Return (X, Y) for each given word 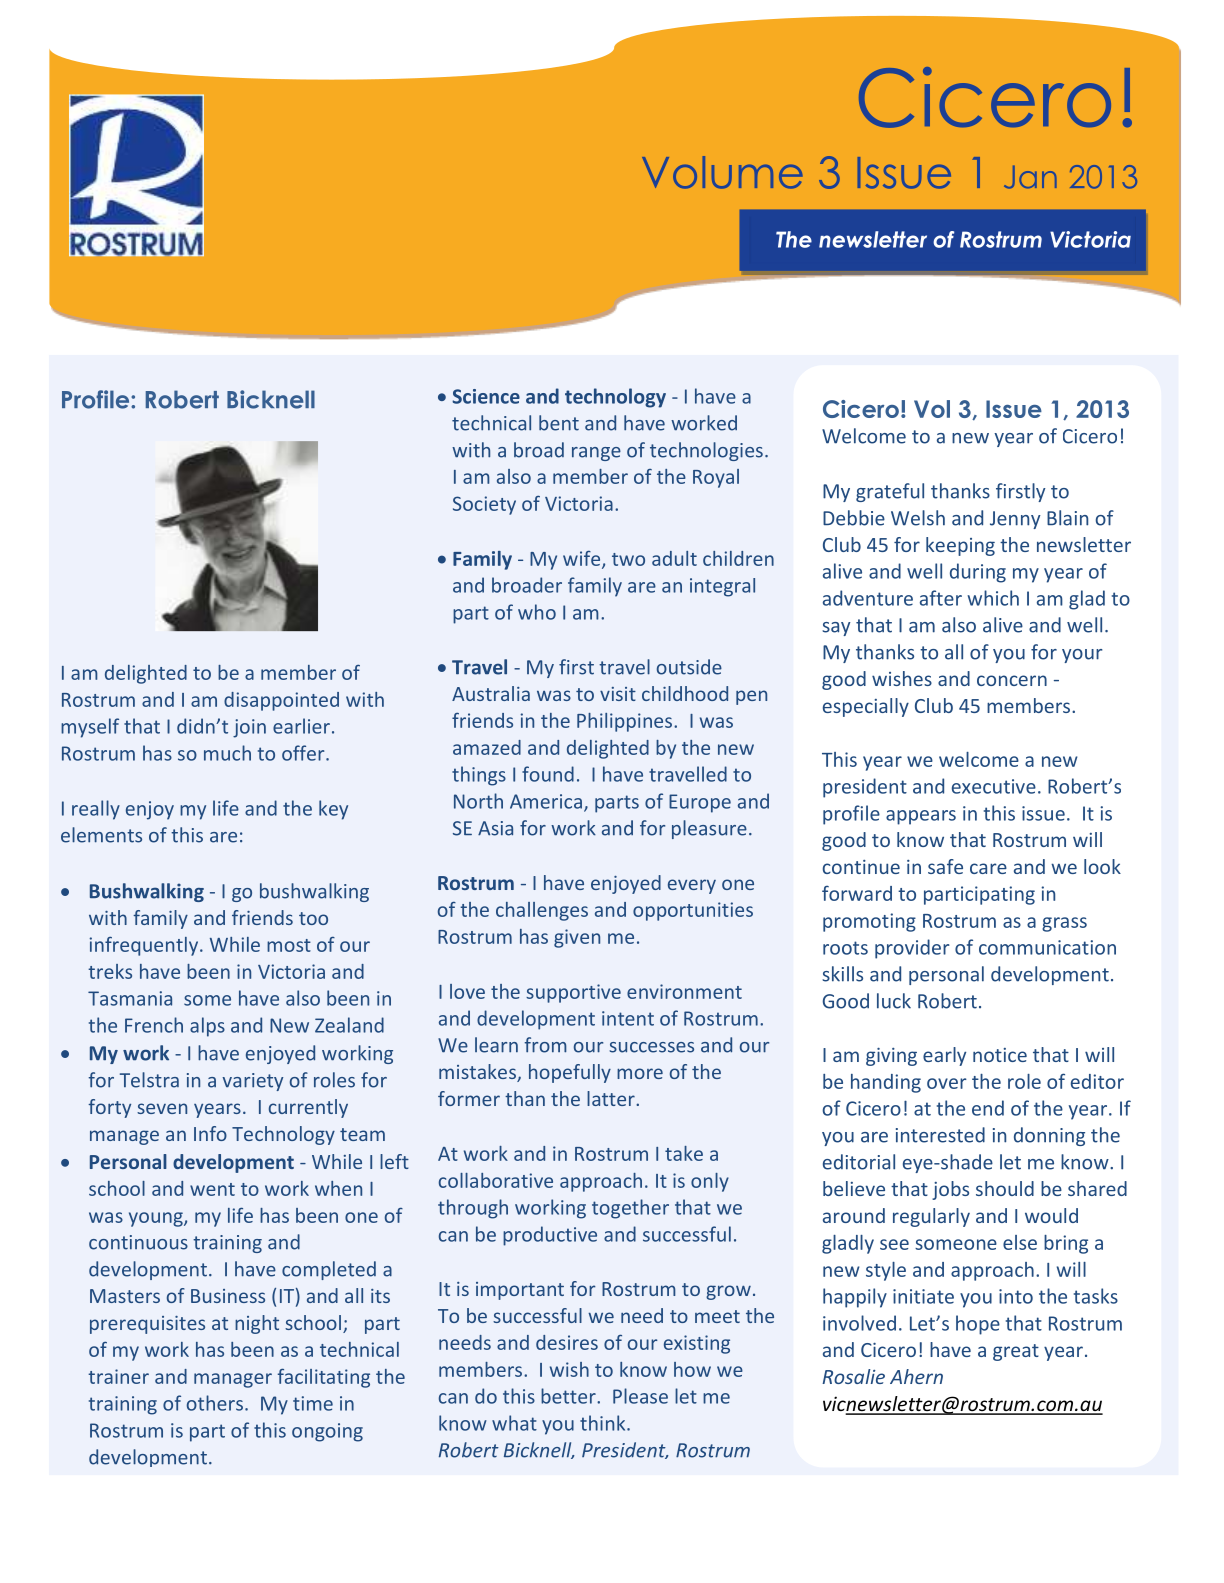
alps (207, 1027)
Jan (1030, 177)
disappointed (281, 701)
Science (486, 396)
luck (894, 1001)
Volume (722, 172)
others (215, 1403)
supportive (573, 993)
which (993, 598)
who (537, 612)
